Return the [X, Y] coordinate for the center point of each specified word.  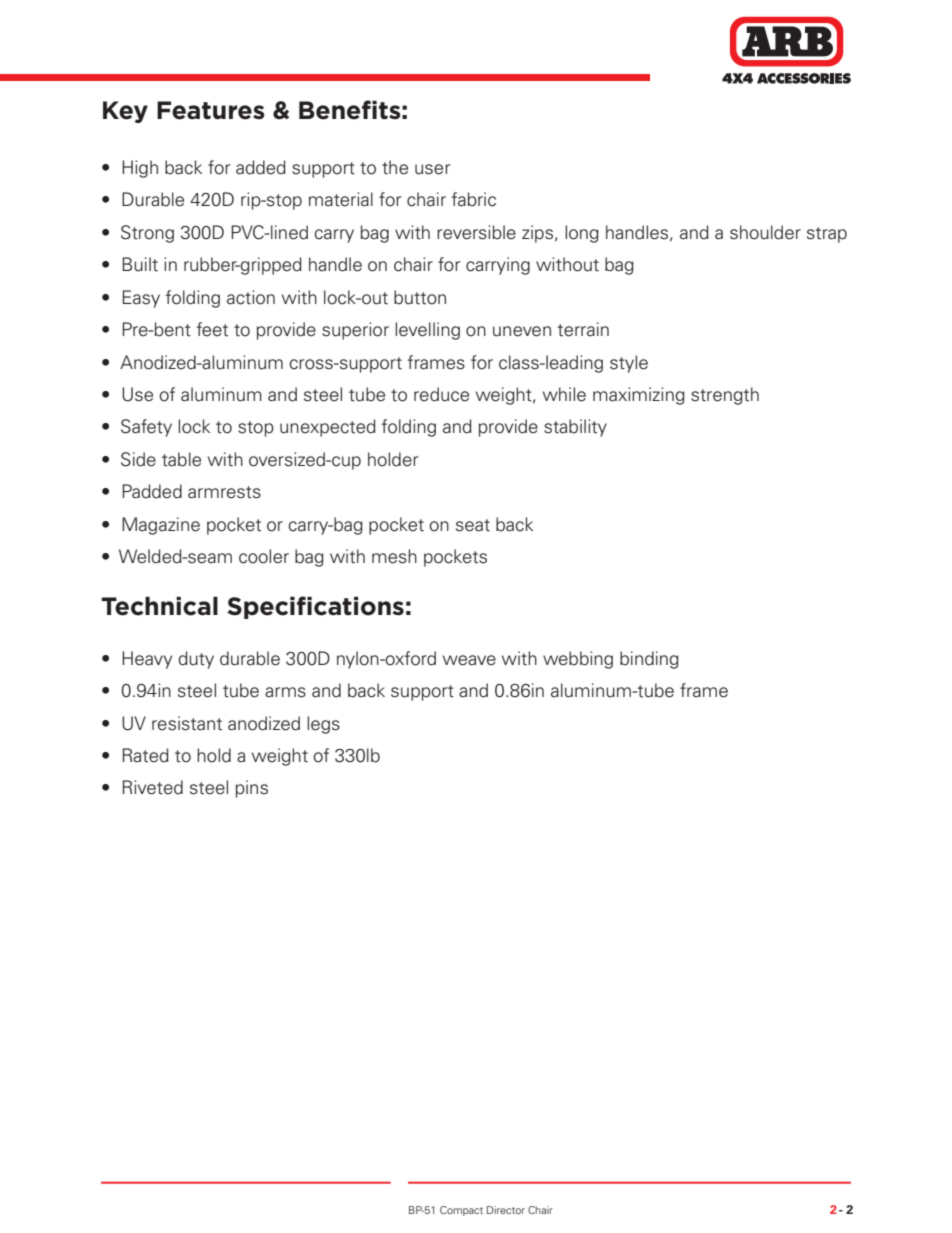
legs [323, 725]
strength [725, 396]
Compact [461, 1211]
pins [252, 789]
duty [196, 660]
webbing [578, 660]
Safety [146, 428]
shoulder [765, 232]
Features [210, 110]
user [432, 169]
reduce [441, 394]
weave [469, 660]
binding [649, 660]
